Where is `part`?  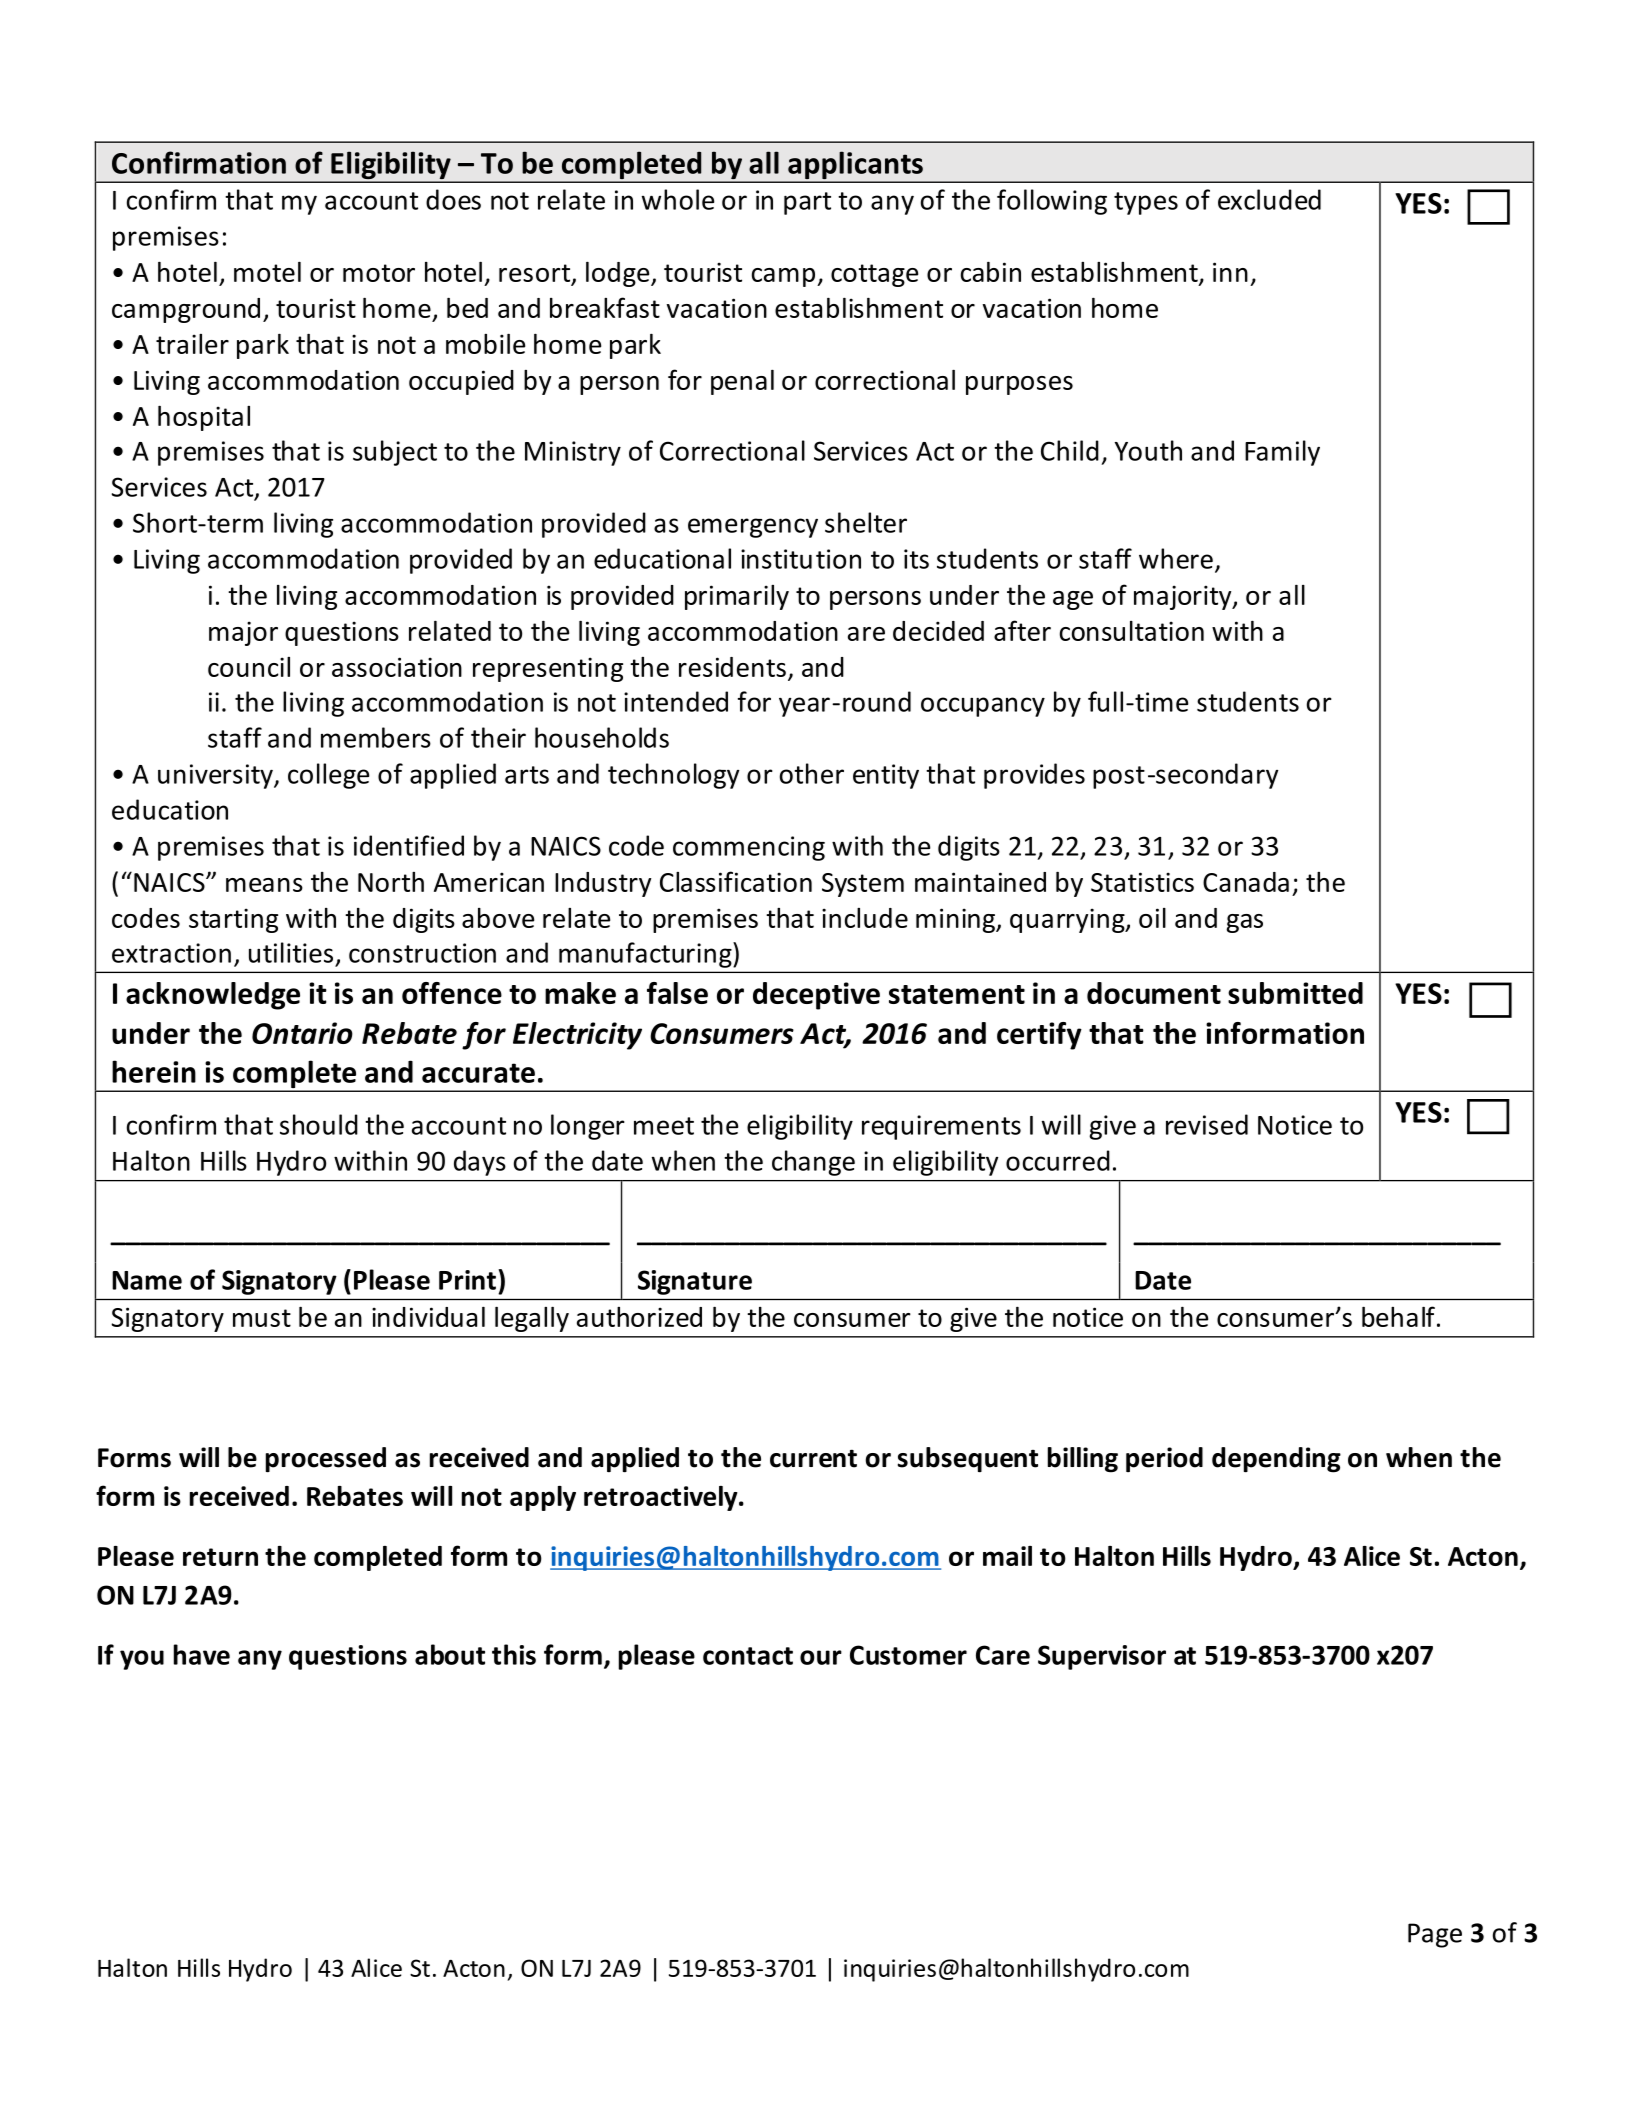
part is located at coordinates (807, 203).
